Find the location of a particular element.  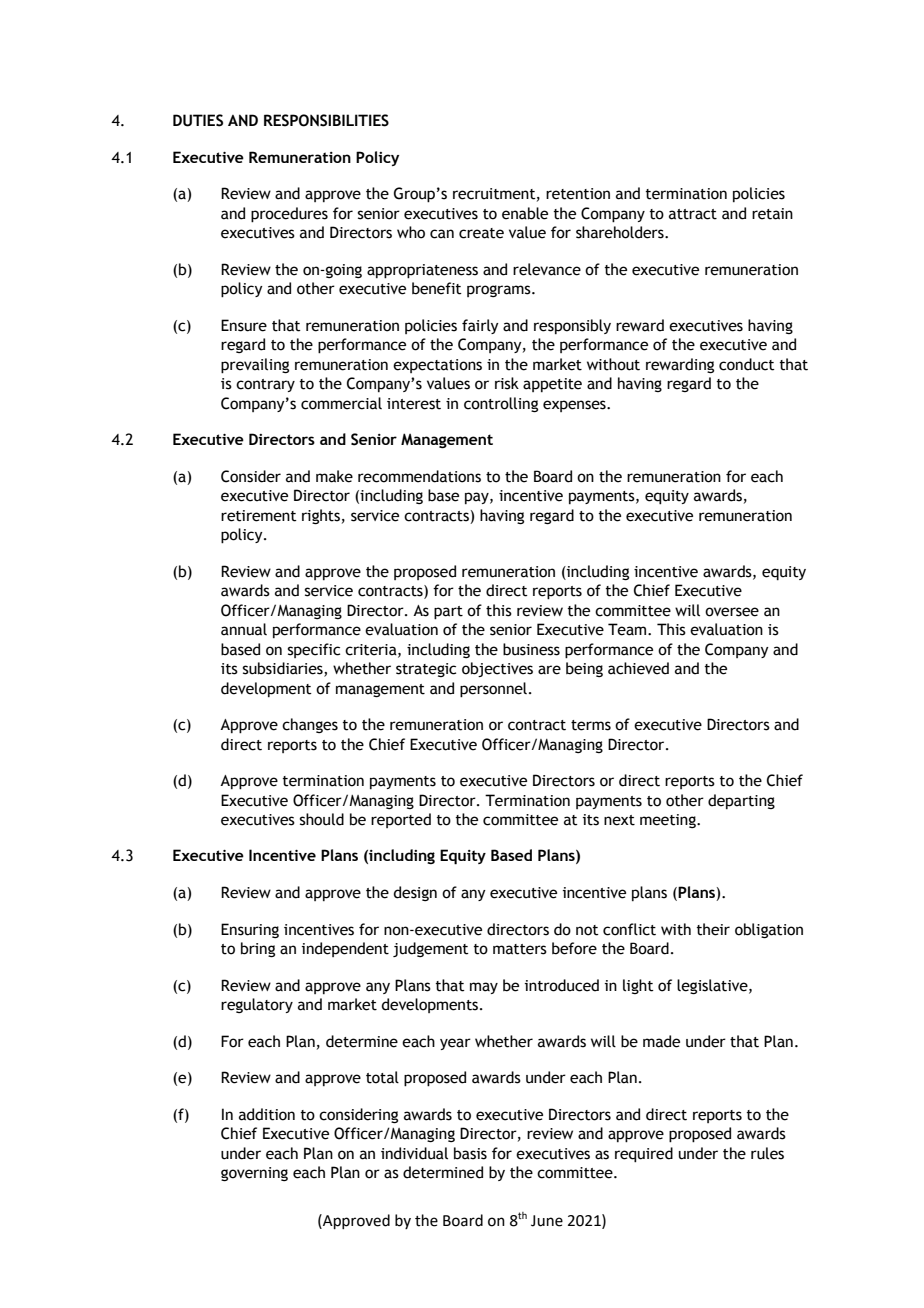

attract is located at coordinates (693, 214).
